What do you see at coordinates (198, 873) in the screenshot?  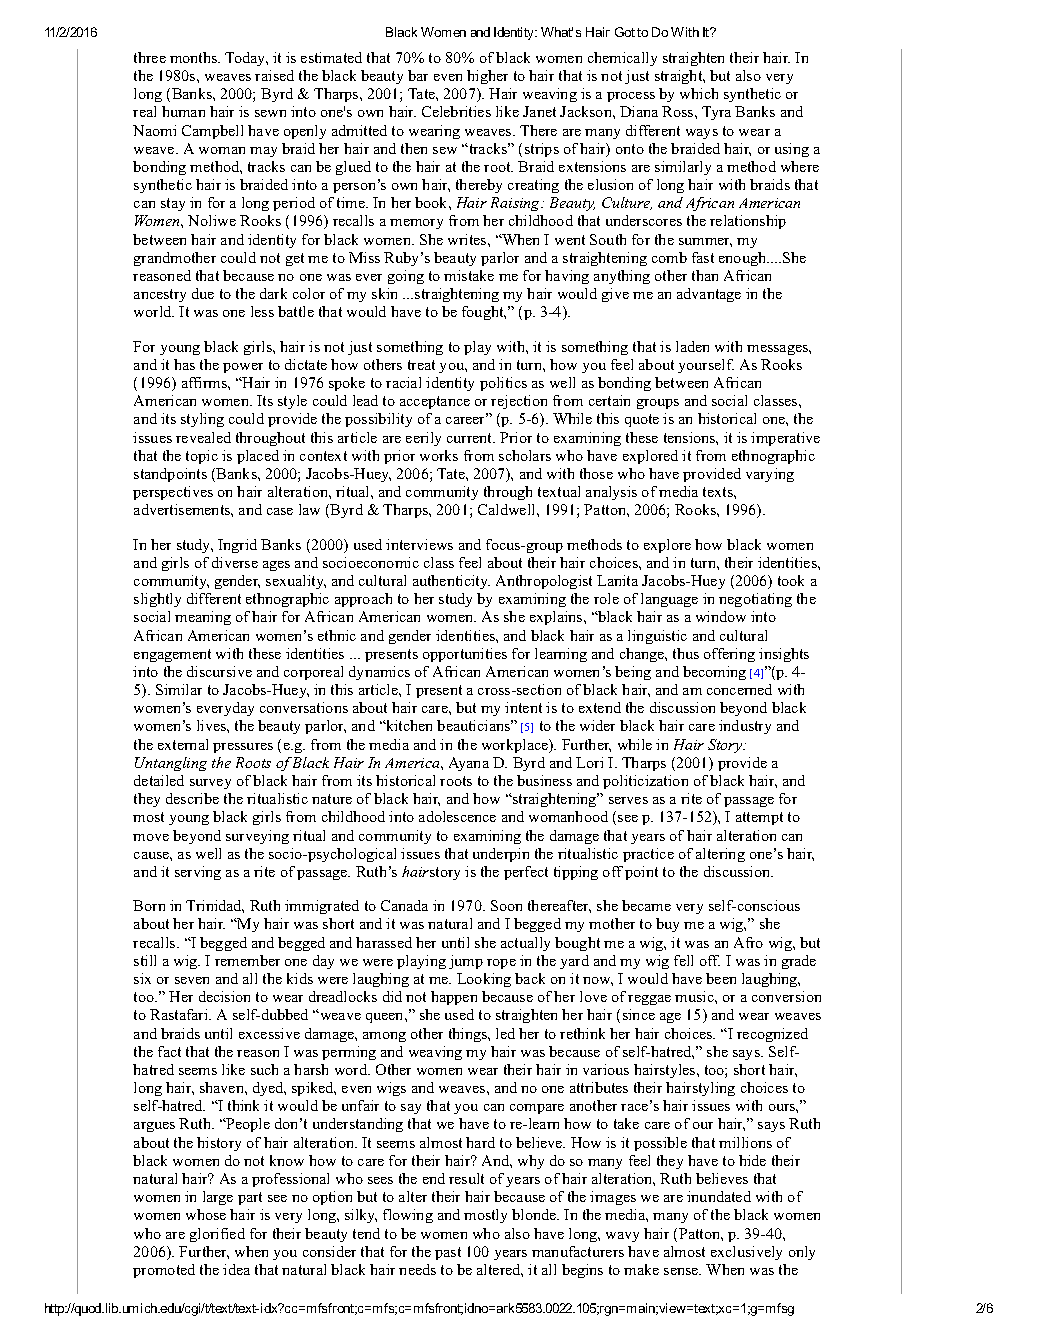 I see `serving` at bounding box center [198, 873].
